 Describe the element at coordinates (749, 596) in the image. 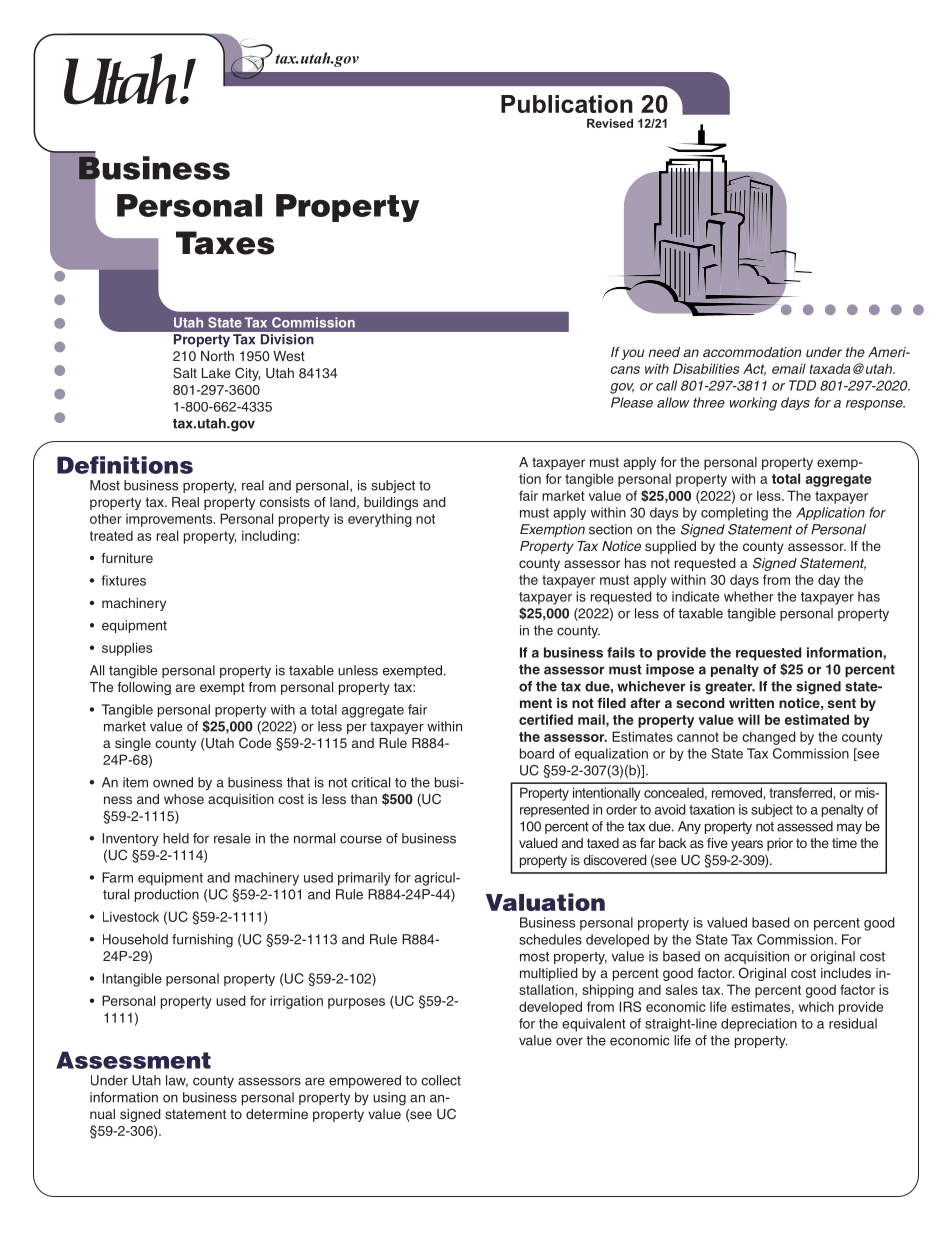

I see `whether` at that location.
